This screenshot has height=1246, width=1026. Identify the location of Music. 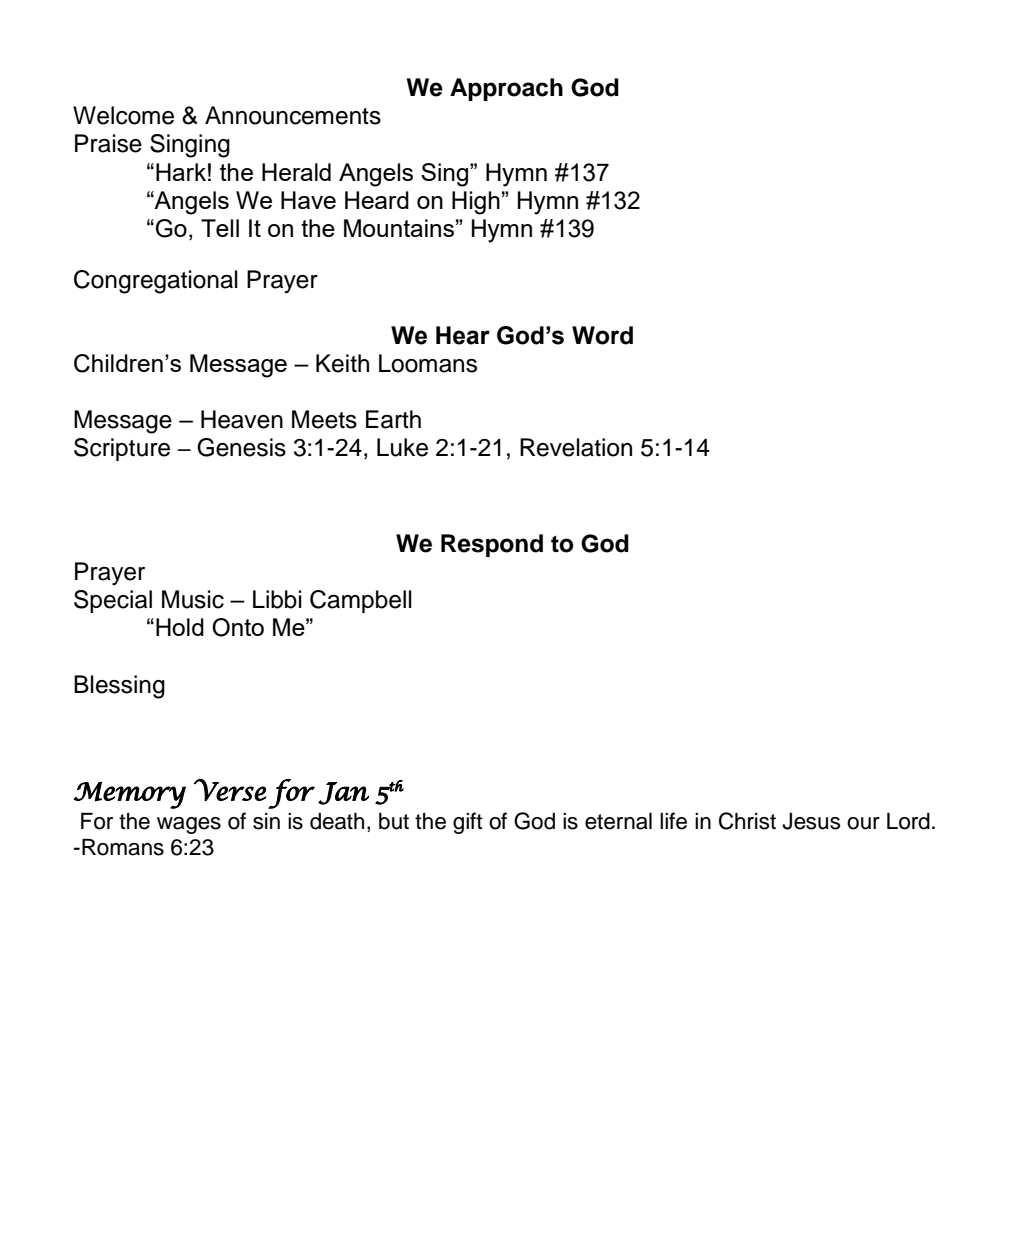
(193, 599).
